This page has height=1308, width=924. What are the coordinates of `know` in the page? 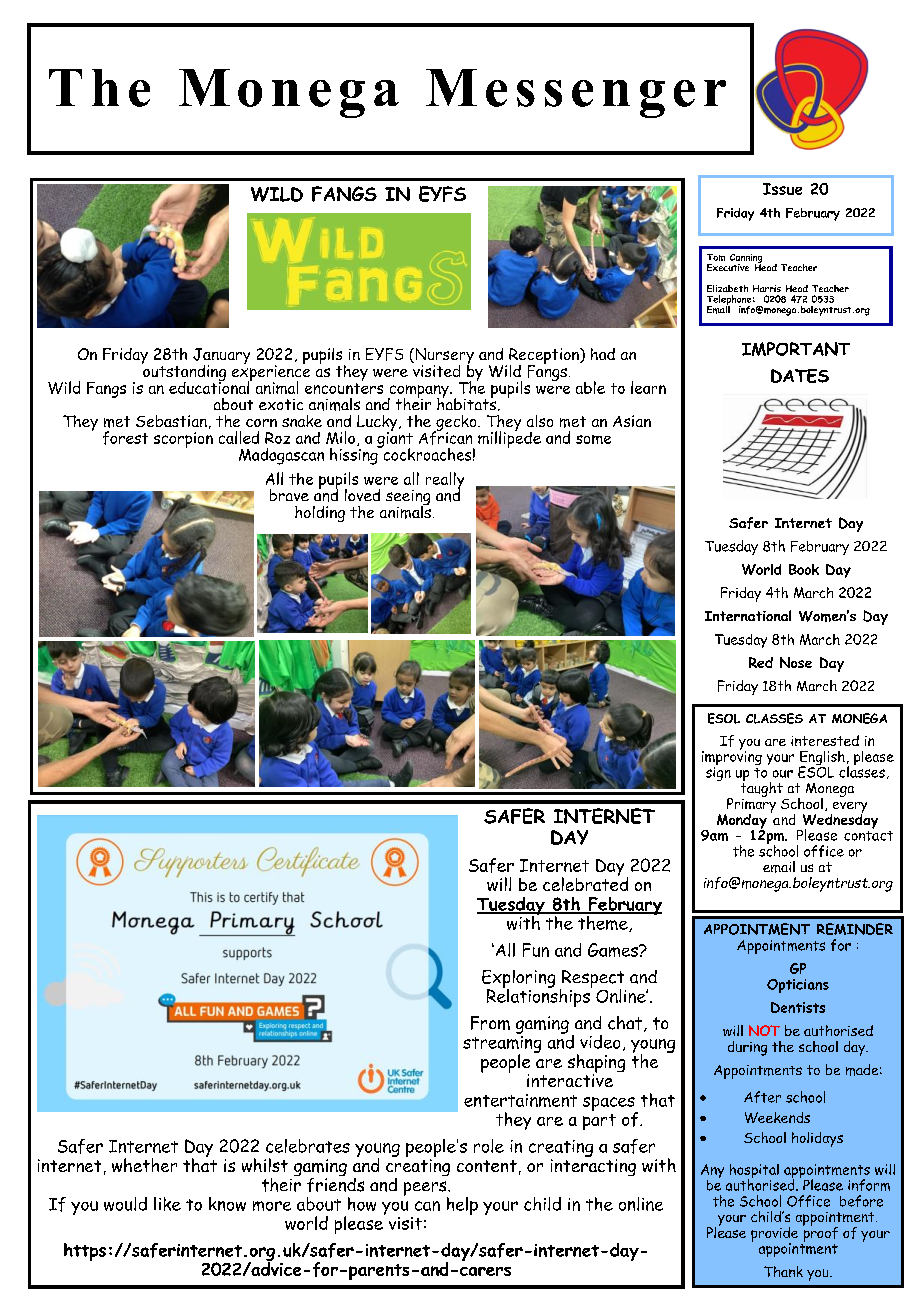 It's located at (227, 1204).
